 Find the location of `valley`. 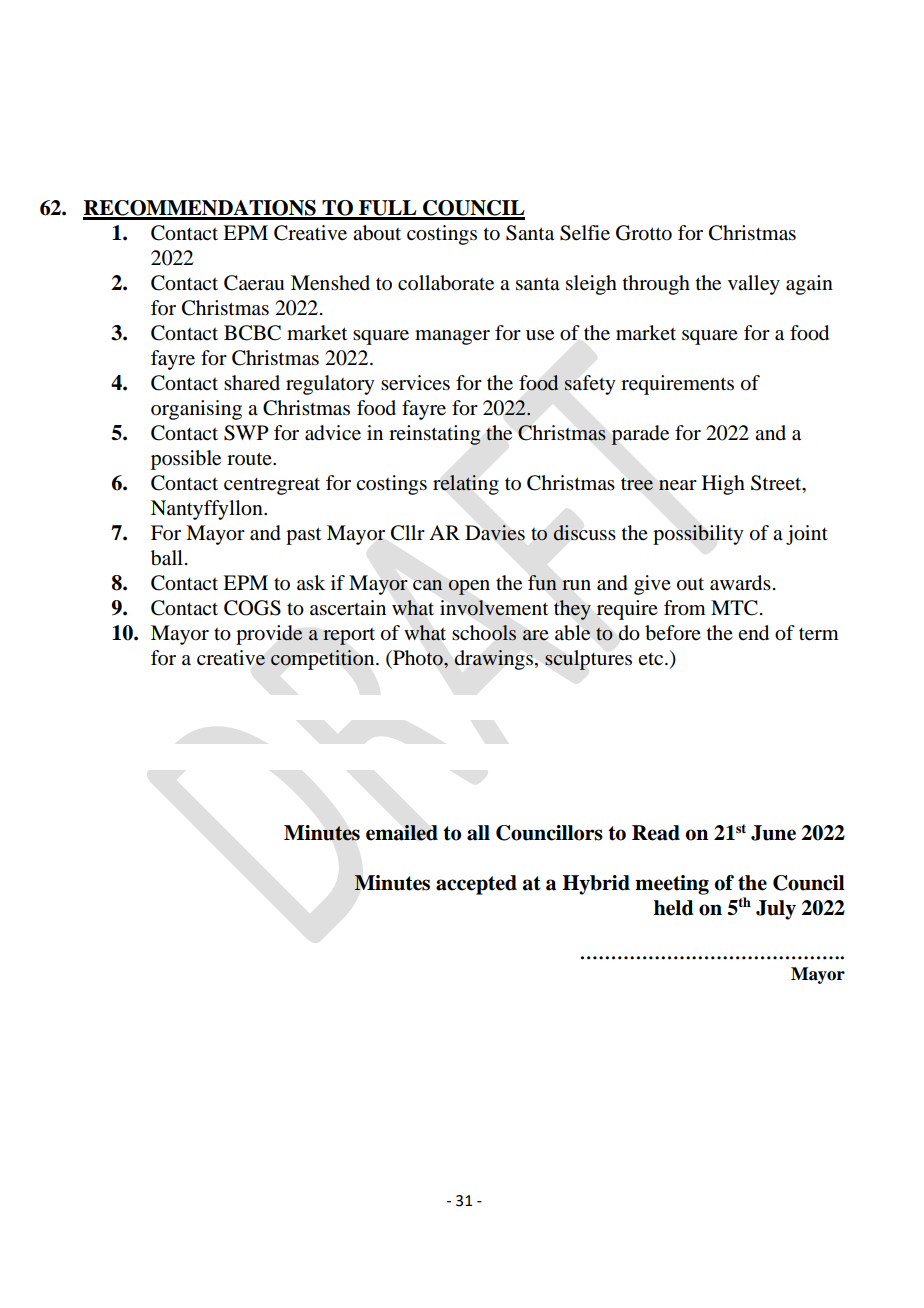

valley is located at coordinates (754, 285).
